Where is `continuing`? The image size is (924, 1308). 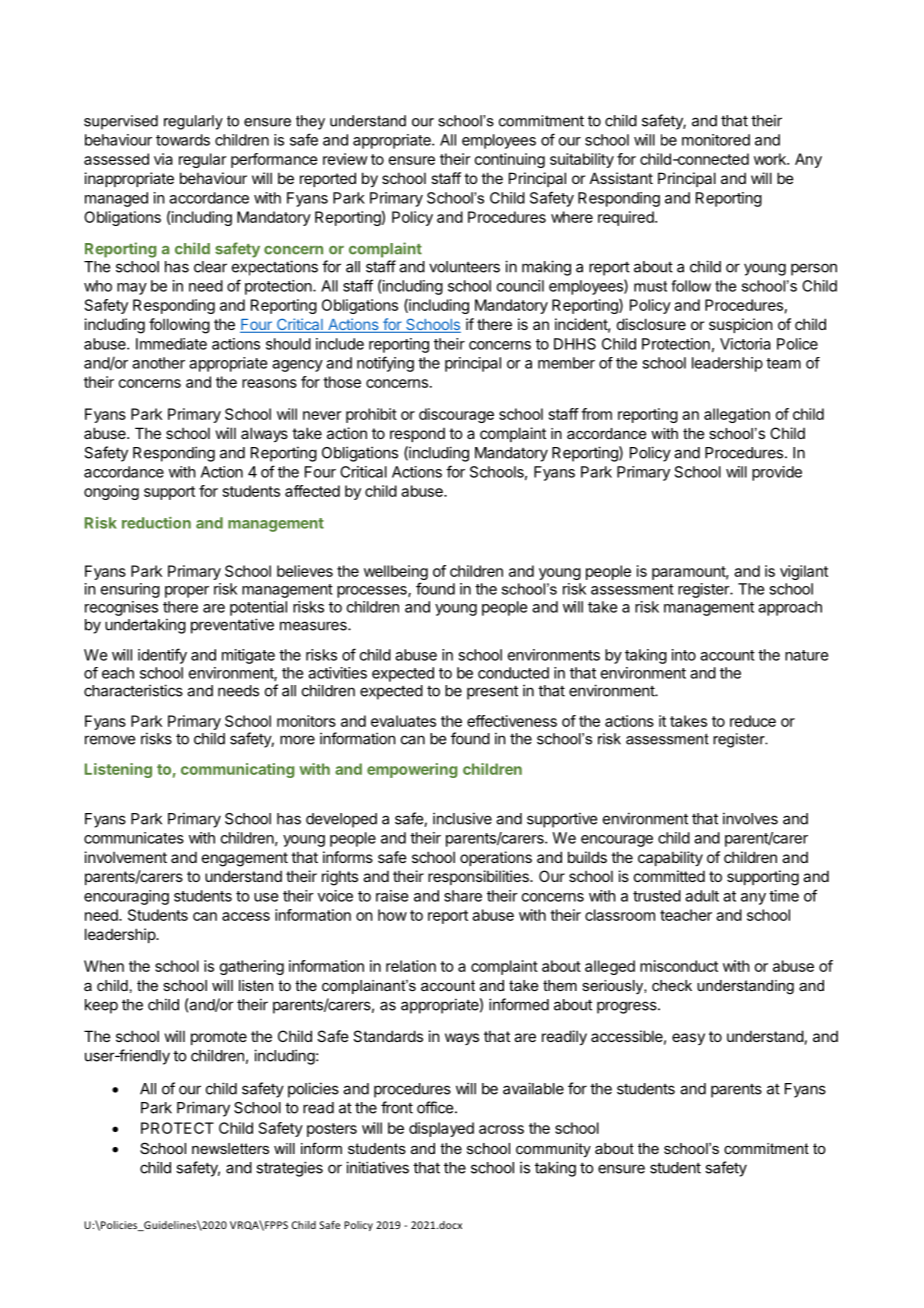 continuing is located at coordinates (510, 160).
